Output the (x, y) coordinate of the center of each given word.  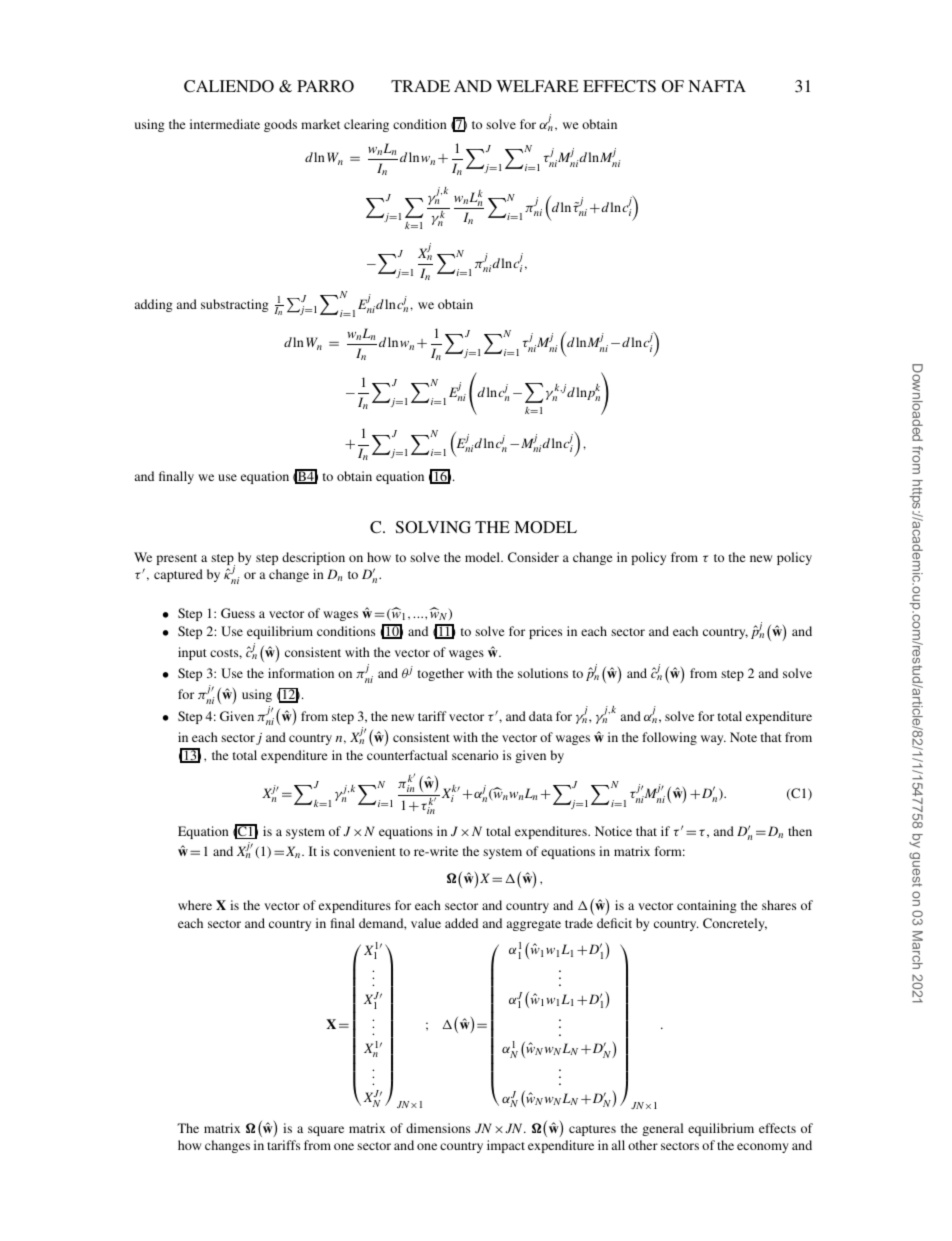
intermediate (225, 124)
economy (763, 1148)
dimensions (438, 1128)
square (326, 1131)
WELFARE (537, 86)
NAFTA (717, 86)
